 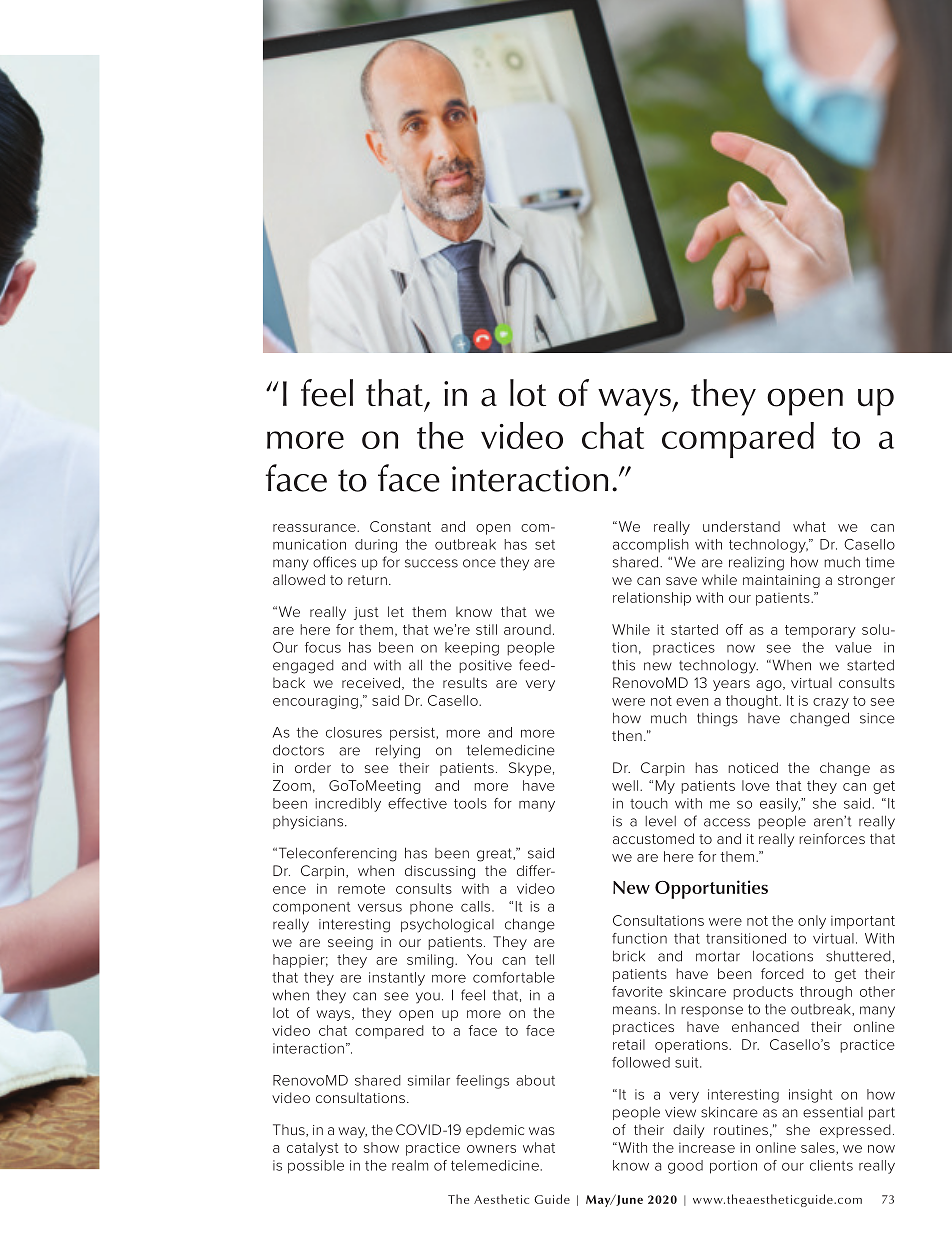 What do you see at coordinates (812, 922) in the page?
I see `only` at bounding box center [812, 922].
